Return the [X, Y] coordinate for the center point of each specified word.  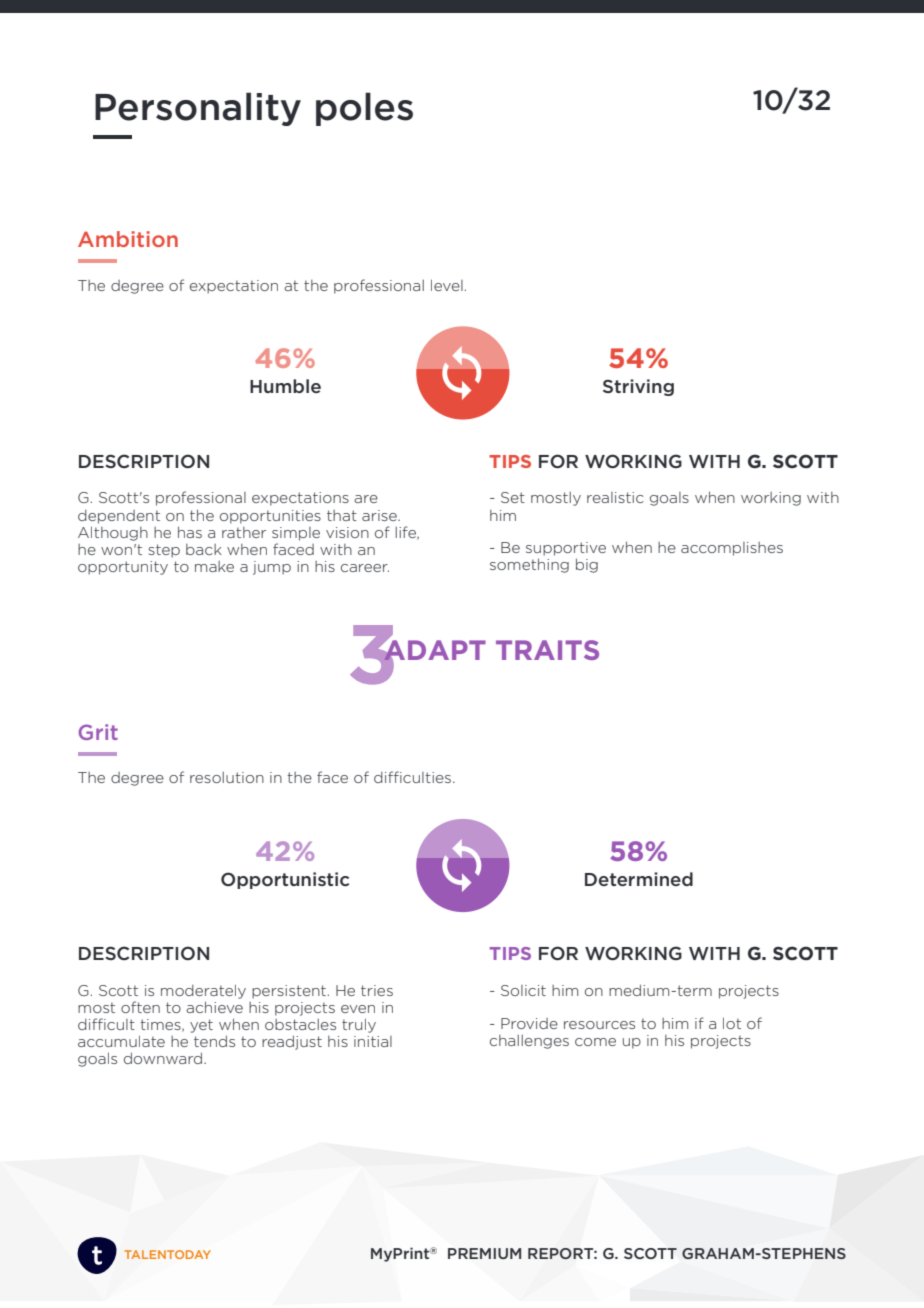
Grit [98, 732]
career [365, 568]
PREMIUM [484, 1253]
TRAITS [547, 650]
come [595, 1042]
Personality [198, 109]
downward [164, 1058]
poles [364, 109]
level [447, 285]
